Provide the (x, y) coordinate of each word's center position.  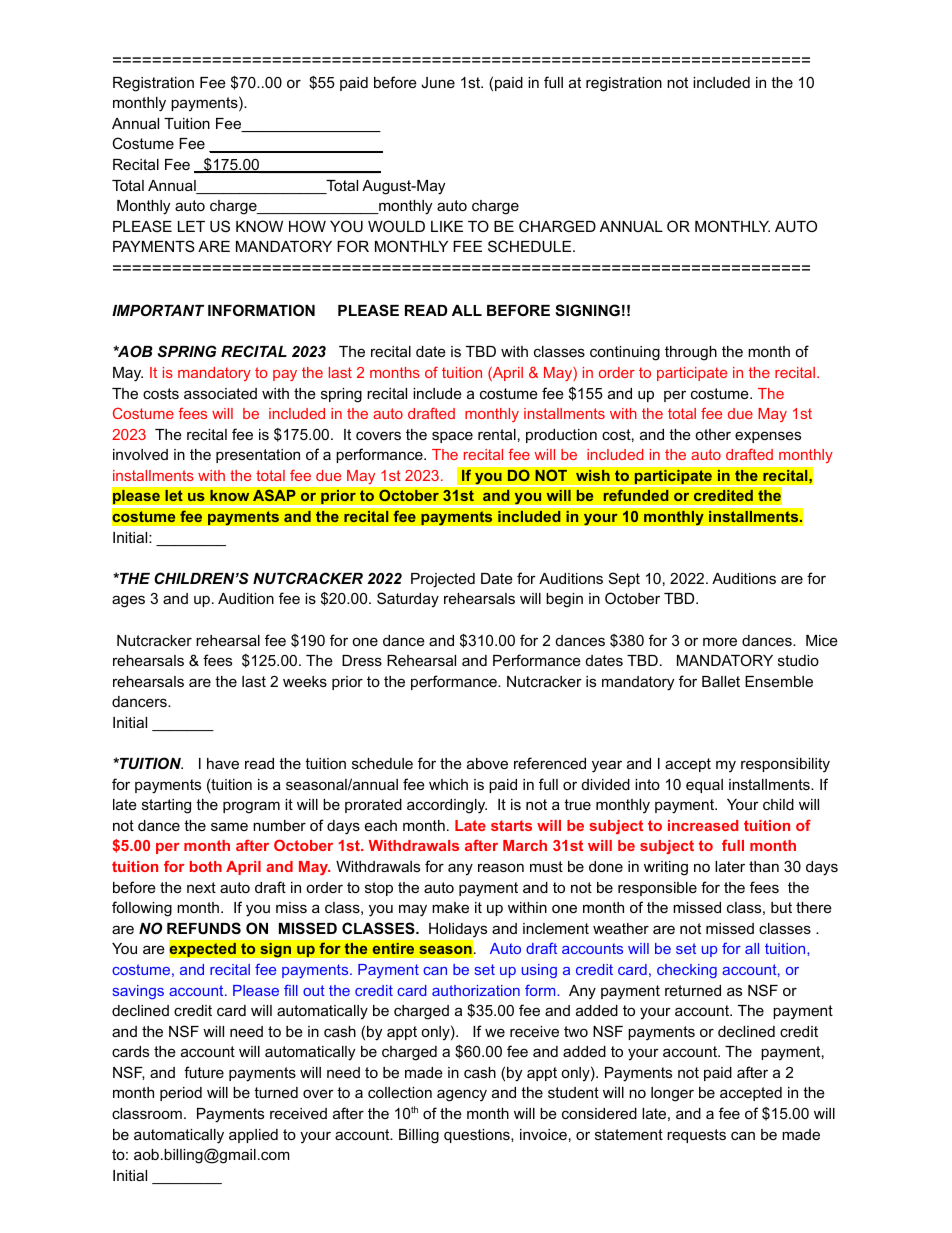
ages (128, 601)
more (720, 641)
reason (501, 867)
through (691, 353)
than (764, 866)
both (206, 866)
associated (220, 393)
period (181, 1094)
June (438, 82)
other (713, 434)
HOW (307, 226)
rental (497, 434)
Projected (443, 580)
